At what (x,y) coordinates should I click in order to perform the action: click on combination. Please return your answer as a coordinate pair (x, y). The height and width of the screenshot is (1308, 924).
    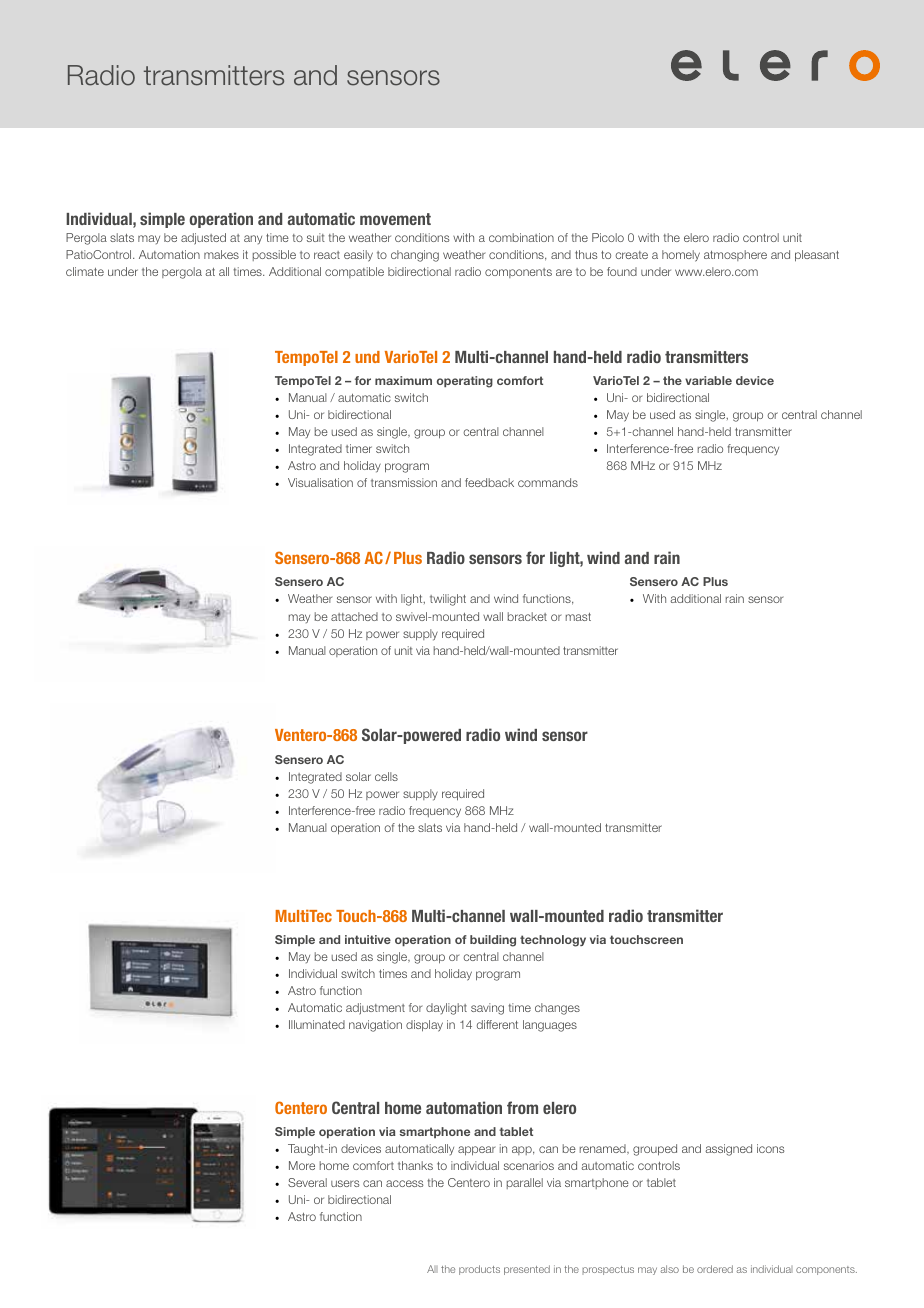
    Looking at the image, I should click on (521, 237).
